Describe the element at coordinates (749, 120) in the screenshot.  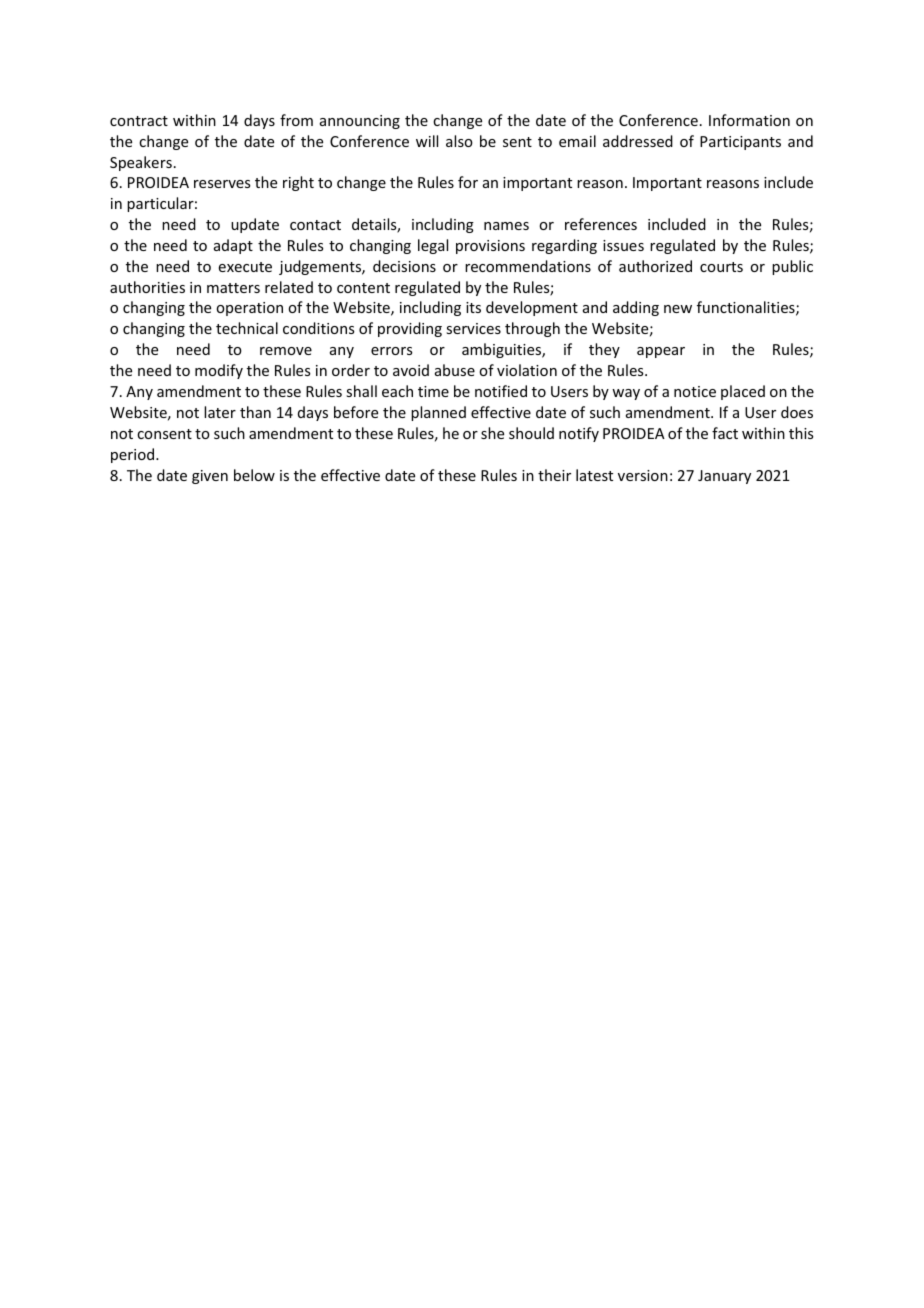
I see `Information` at that location.
